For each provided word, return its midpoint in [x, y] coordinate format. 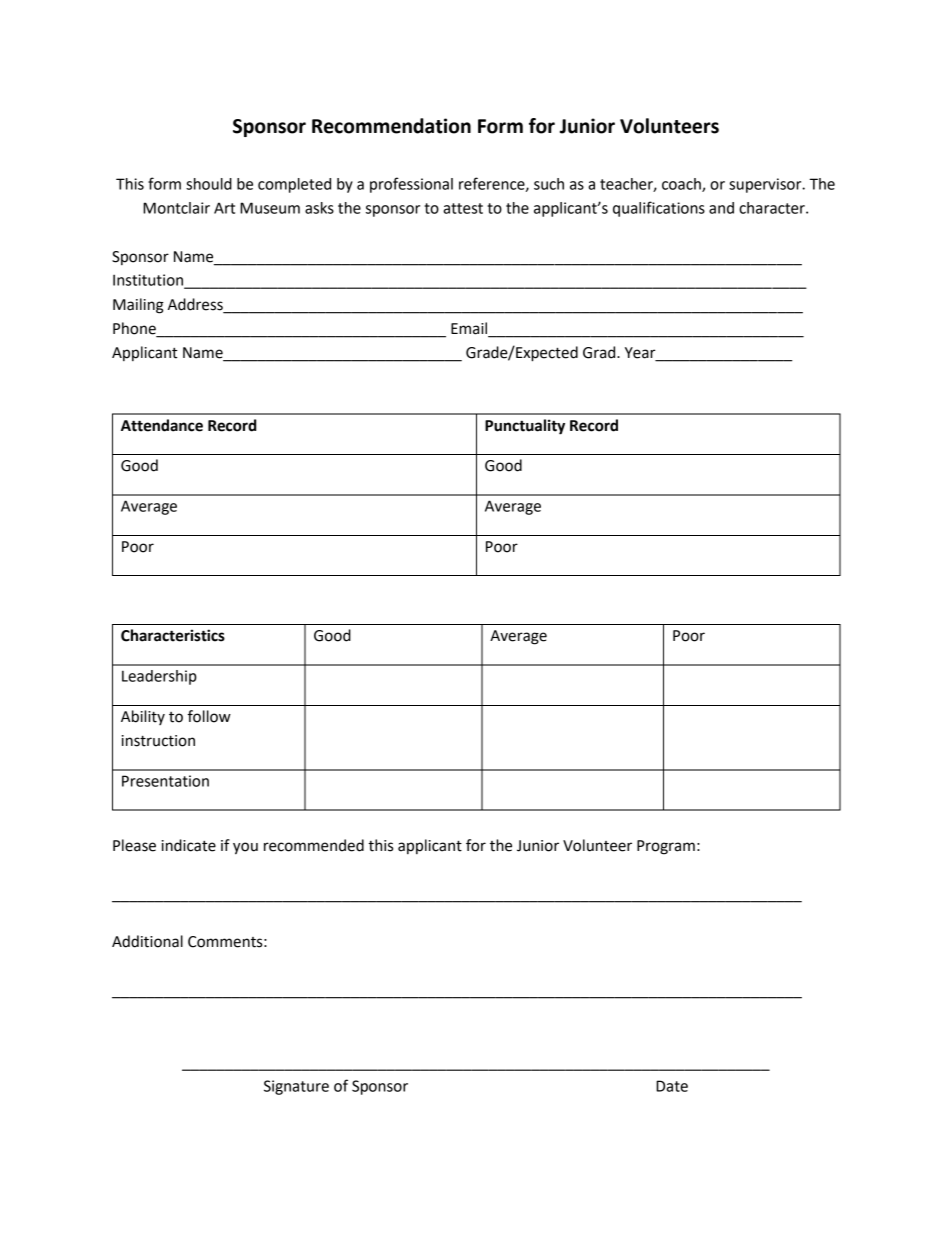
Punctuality [525, 427]
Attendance [162, 425]
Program [666, 847]
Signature [296, 1087]
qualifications [659, 209]
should [209, 184]
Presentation [165, 781]
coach [682, 185]
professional [411, 185]
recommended [314, 845]
